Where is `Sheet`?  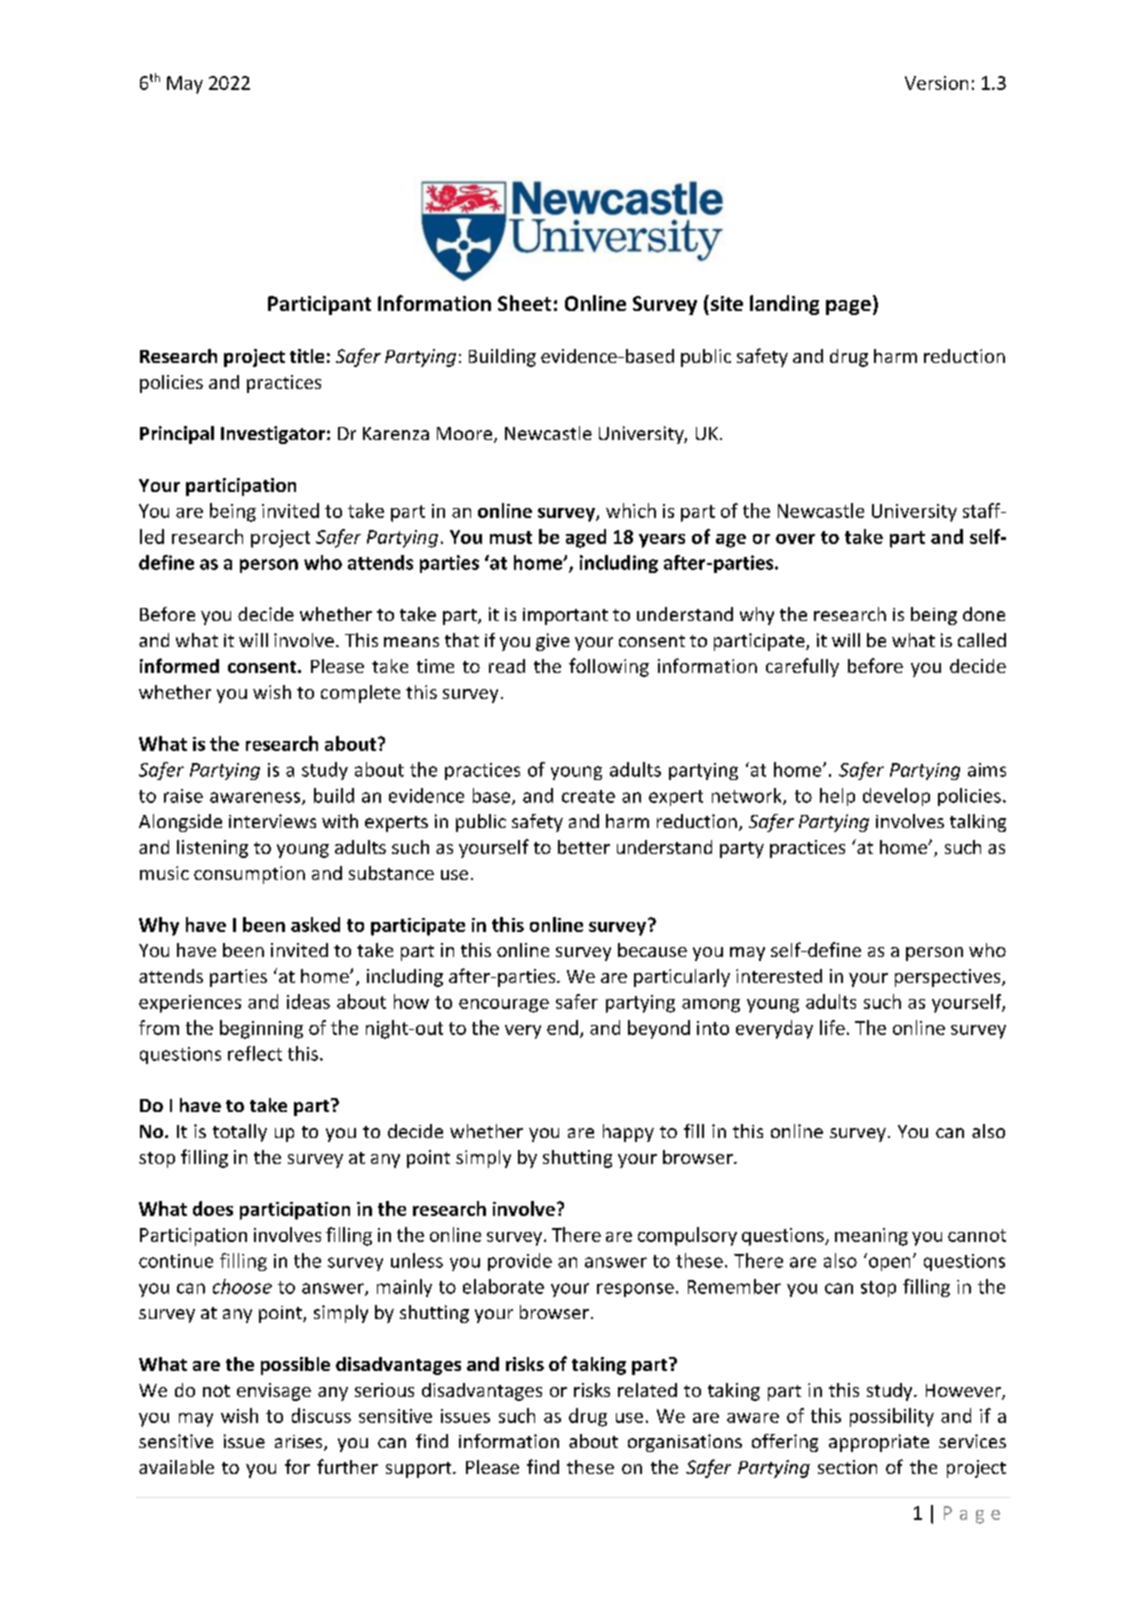 Sheet is located at coordinates (524, 303).
